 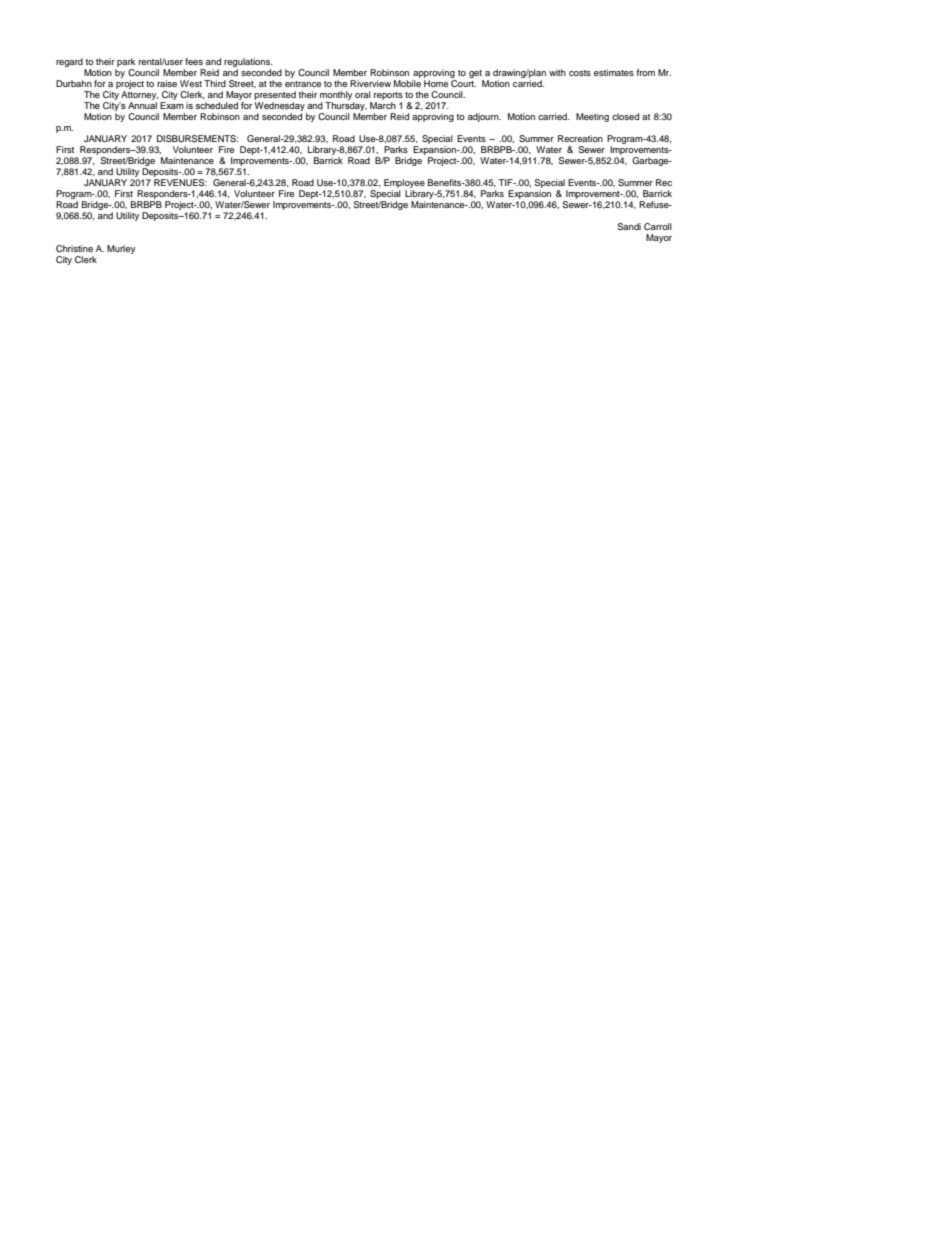 I want to click on fees, so click(x=194, y=61).
